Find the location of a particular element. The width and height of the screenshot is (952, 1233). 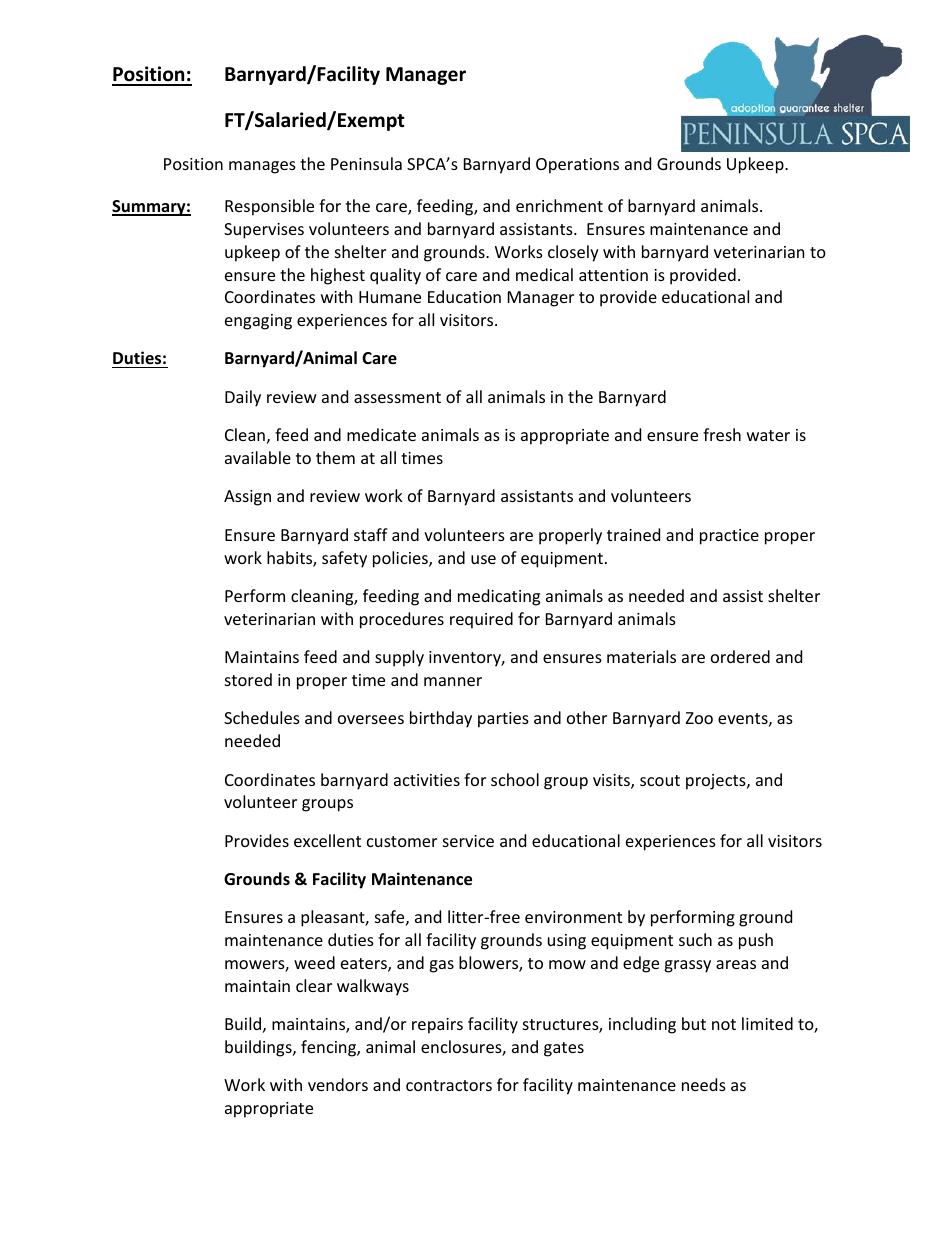

ordered is located at coordinates (740, 656).
